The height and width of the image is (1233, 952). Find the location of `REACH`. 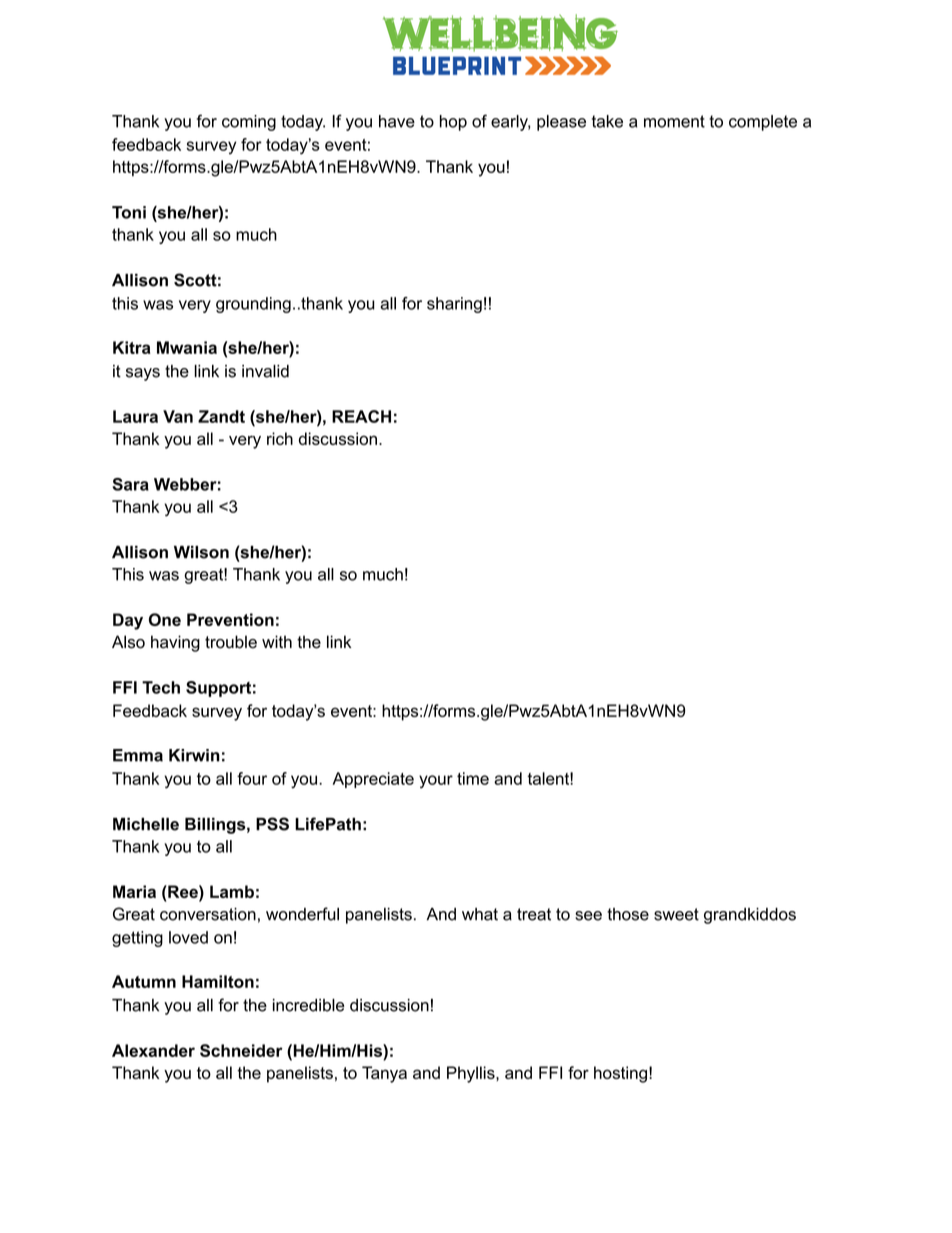

REACH is located at coordinates (361, 416).
